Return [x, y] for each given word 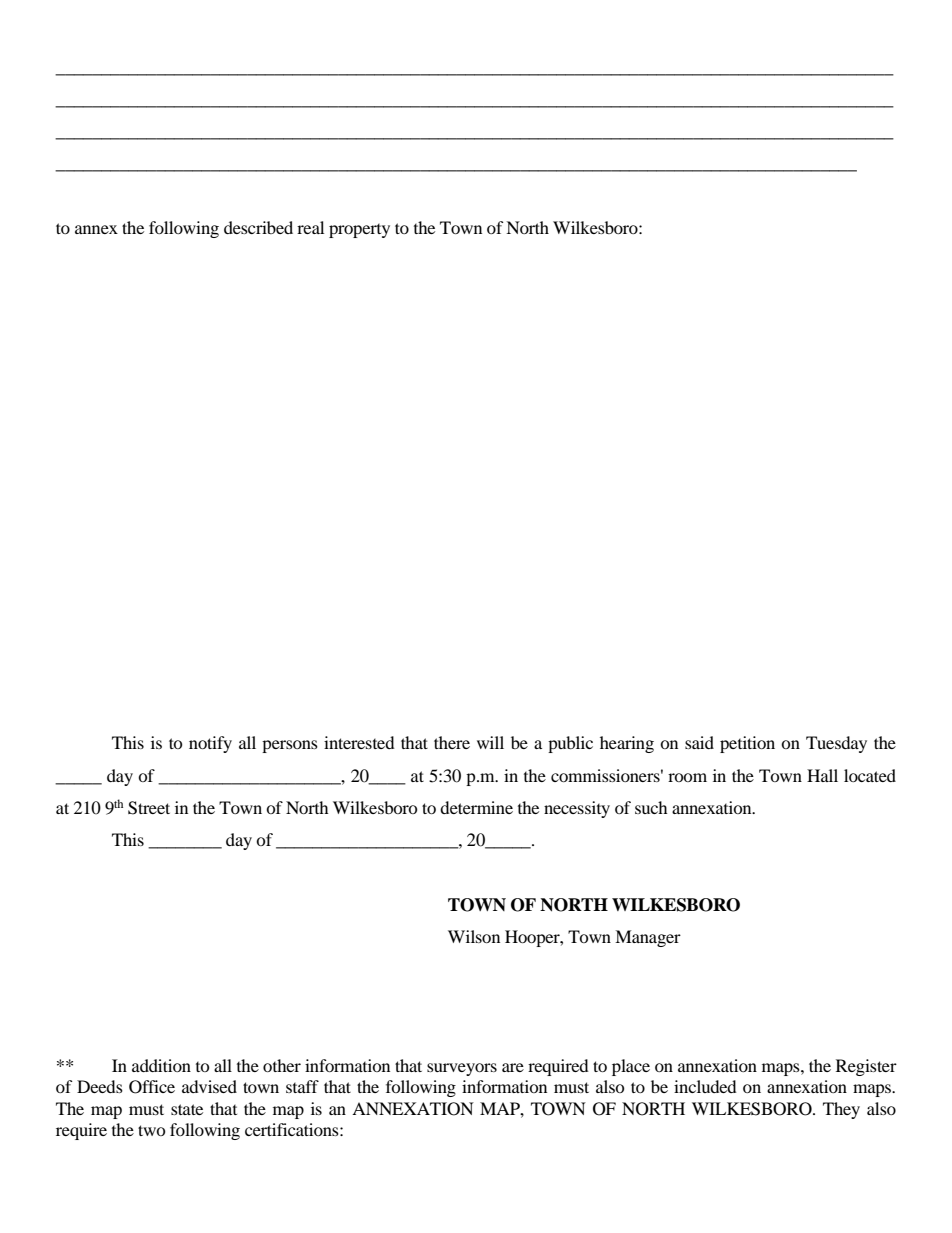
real [310, 227]
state [187, 1109]
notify [210, 744]
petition [747, 744]
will [490, 742]
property [359, 231]
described [258, 227]
